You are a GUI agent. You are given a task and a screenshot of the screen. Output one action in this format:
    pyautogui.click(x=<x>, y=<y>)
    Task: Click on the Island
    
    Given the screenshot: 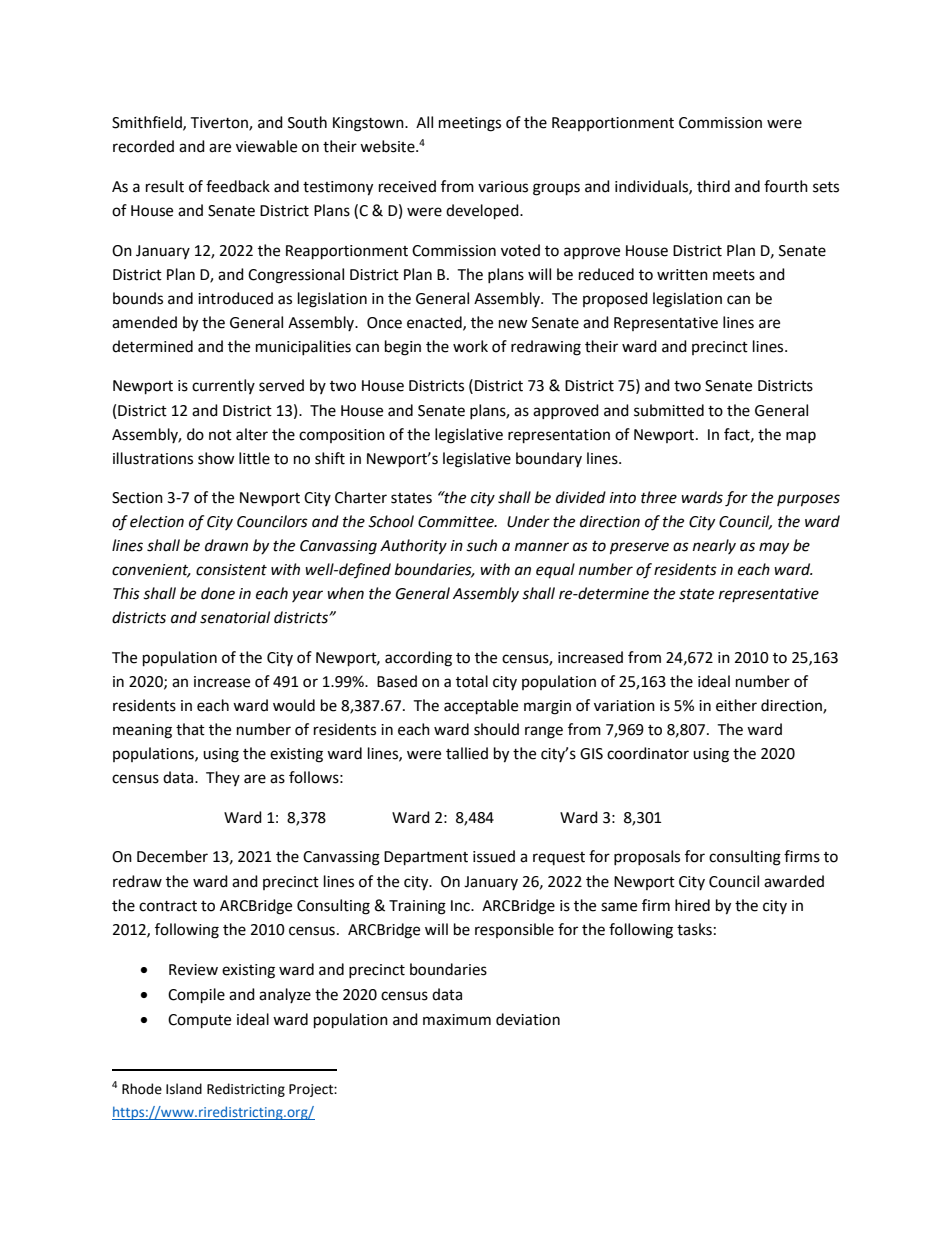 What is the action you would take?
    pyautogui.click(x=184, y=1089)
